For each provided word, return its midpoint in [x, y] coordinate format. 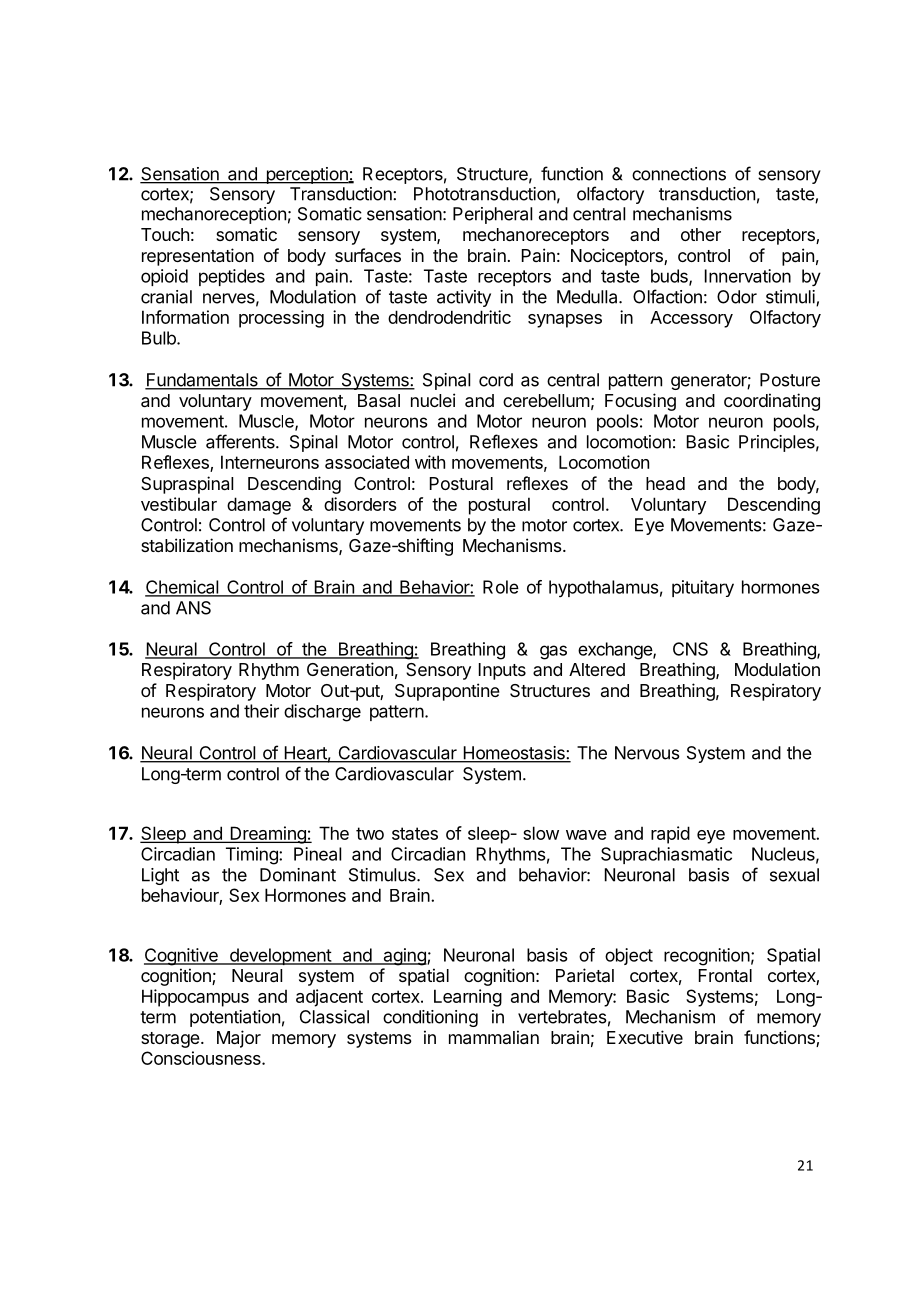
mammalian [494, 1037]
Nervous [647, 753]
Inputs [502, 671]
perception [307, 175]
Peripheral [492, 215]
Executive [645, 1037]
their [261, 711]
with [430, 462]
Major [239, 1039]
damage [259, 506]
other [701, 234]
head [665, 483]
